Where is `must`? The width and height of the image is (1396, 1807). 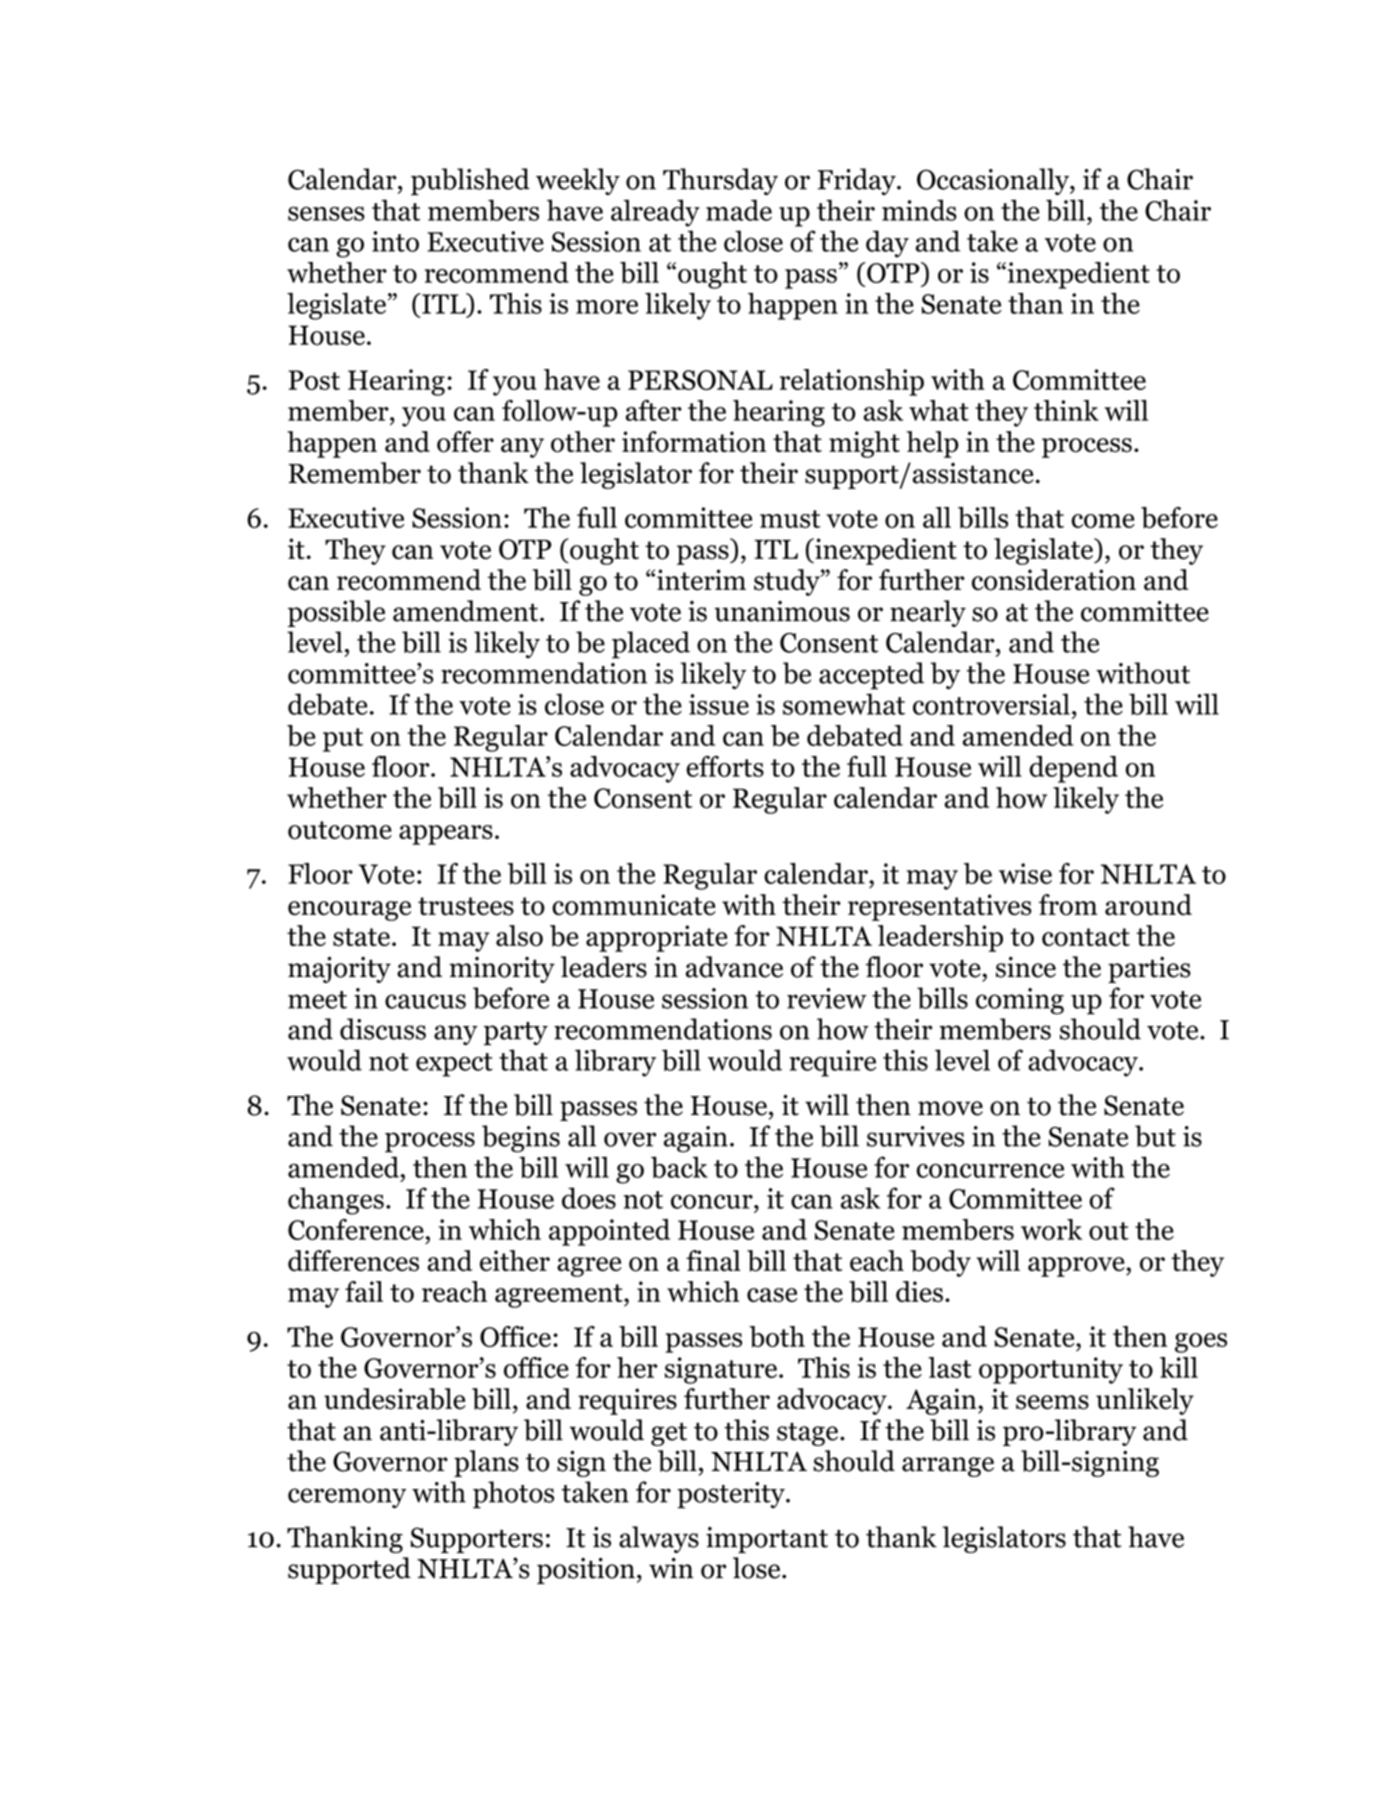 must is located at coordinates (790, 519).
